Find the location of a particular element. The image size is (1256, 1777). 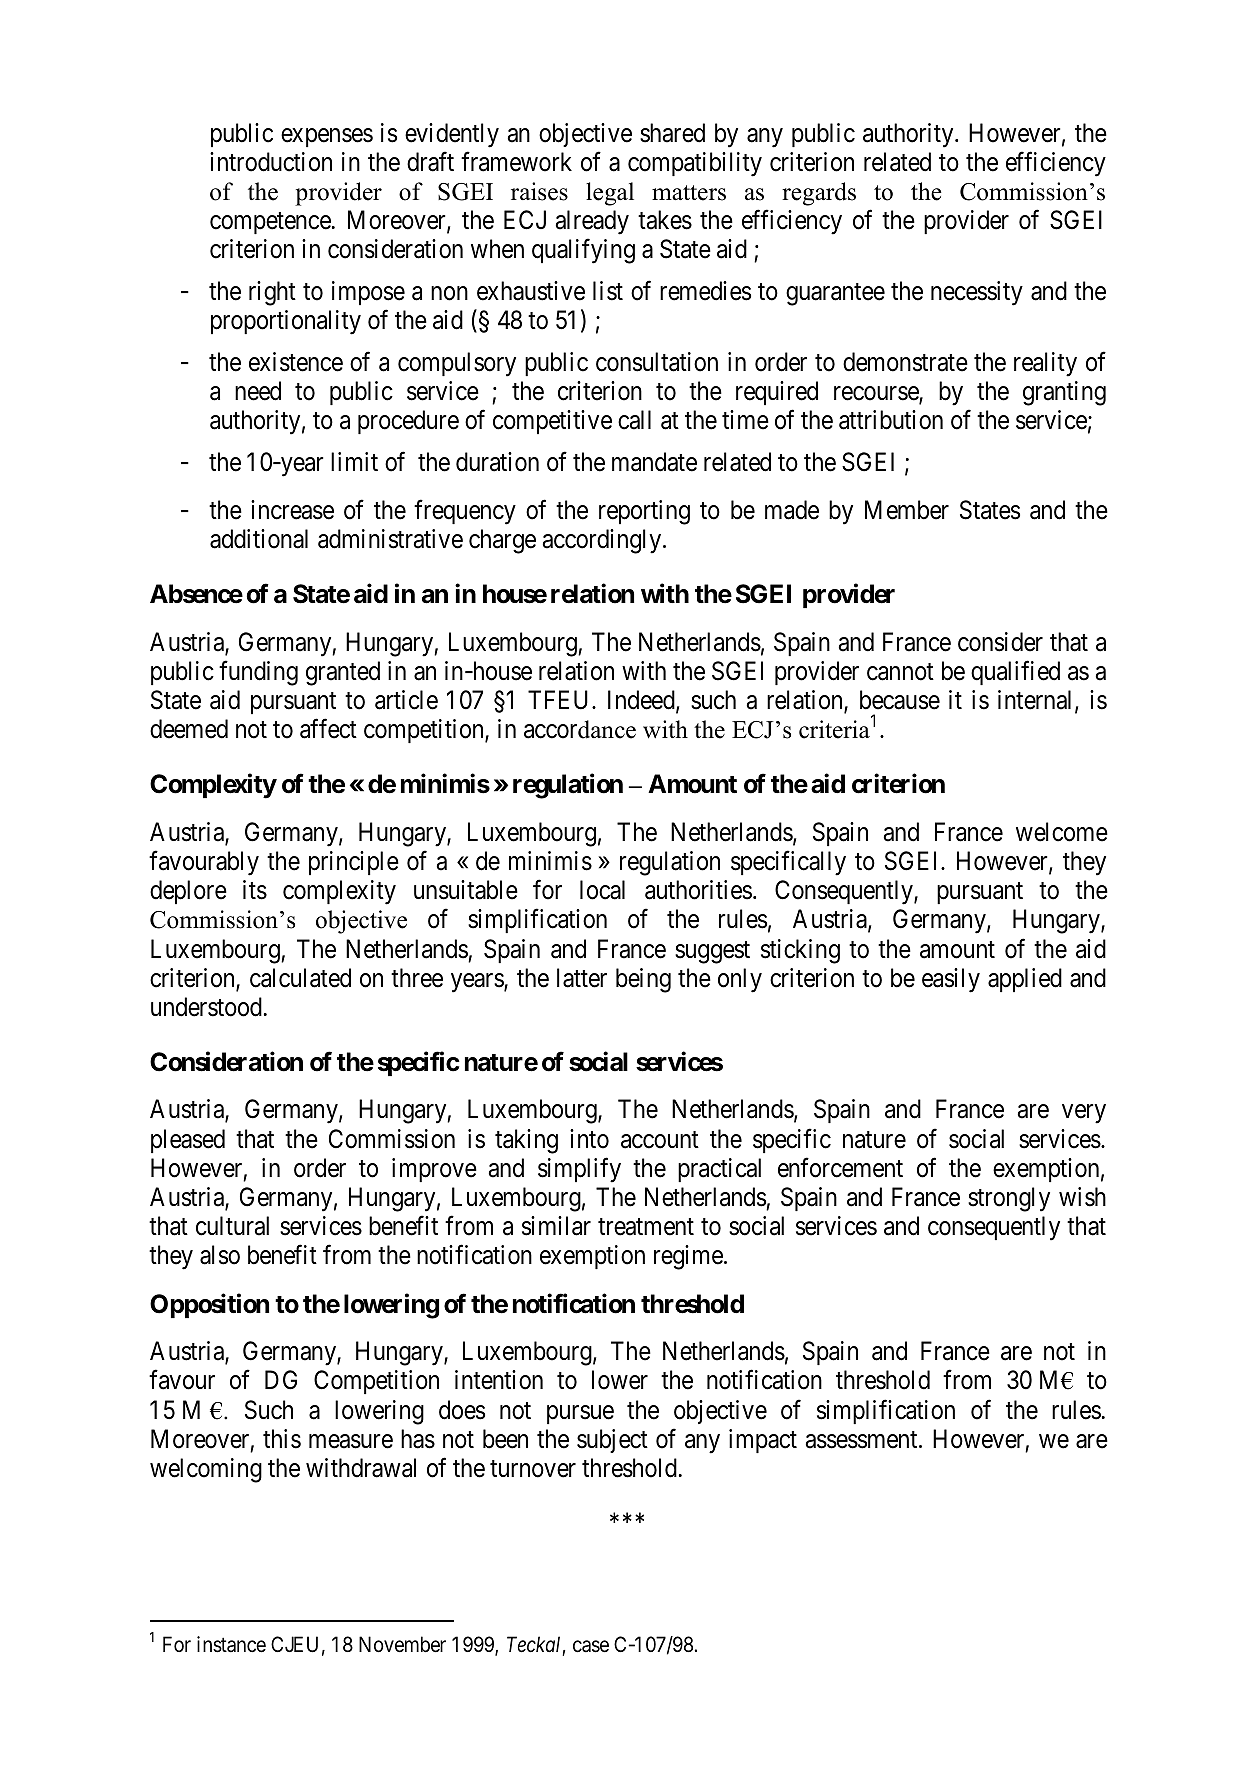

local is located at coordinates (602, 890).
